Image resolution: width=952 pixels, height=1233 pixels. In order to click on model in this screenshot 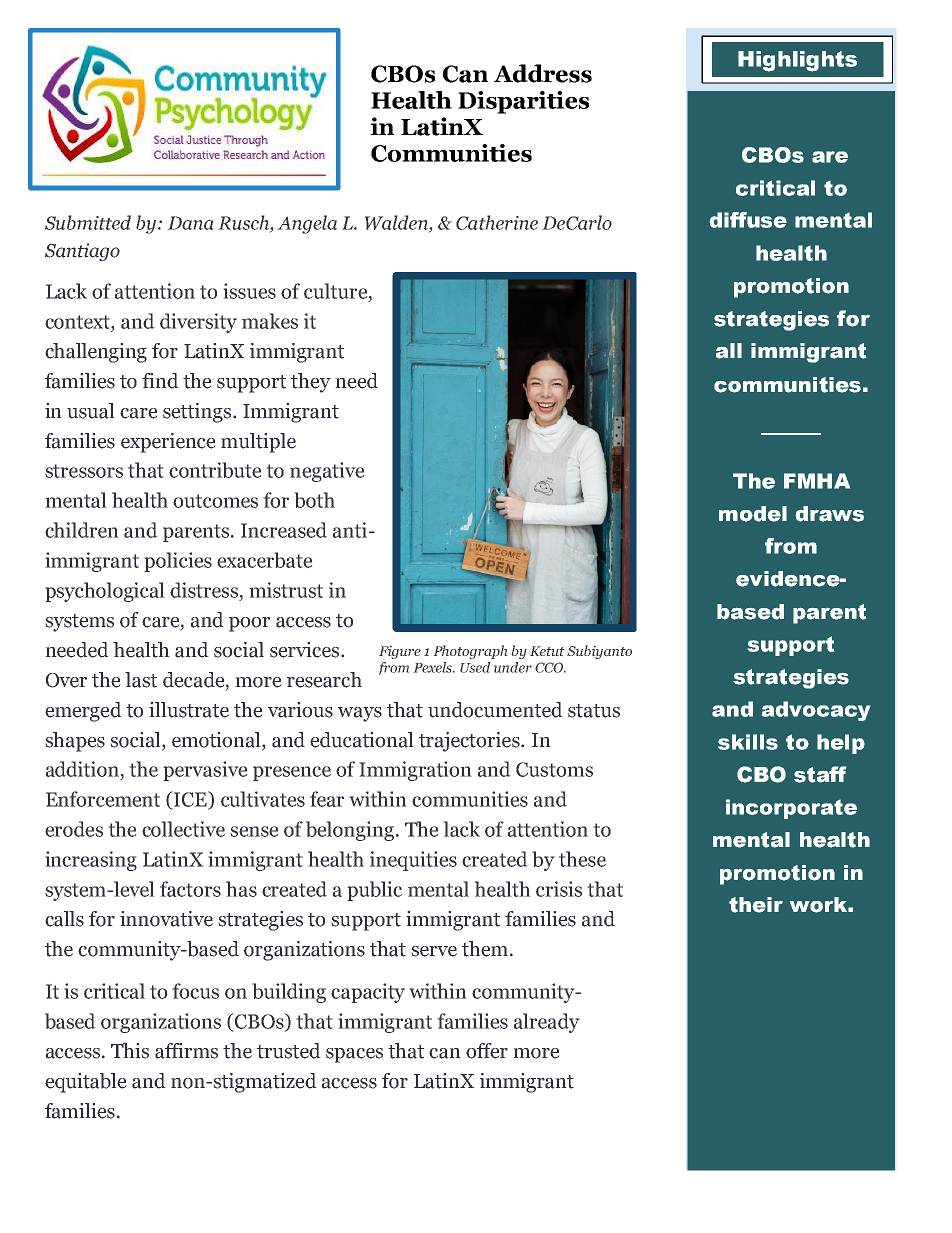, I will do `click(753, 514)`.
